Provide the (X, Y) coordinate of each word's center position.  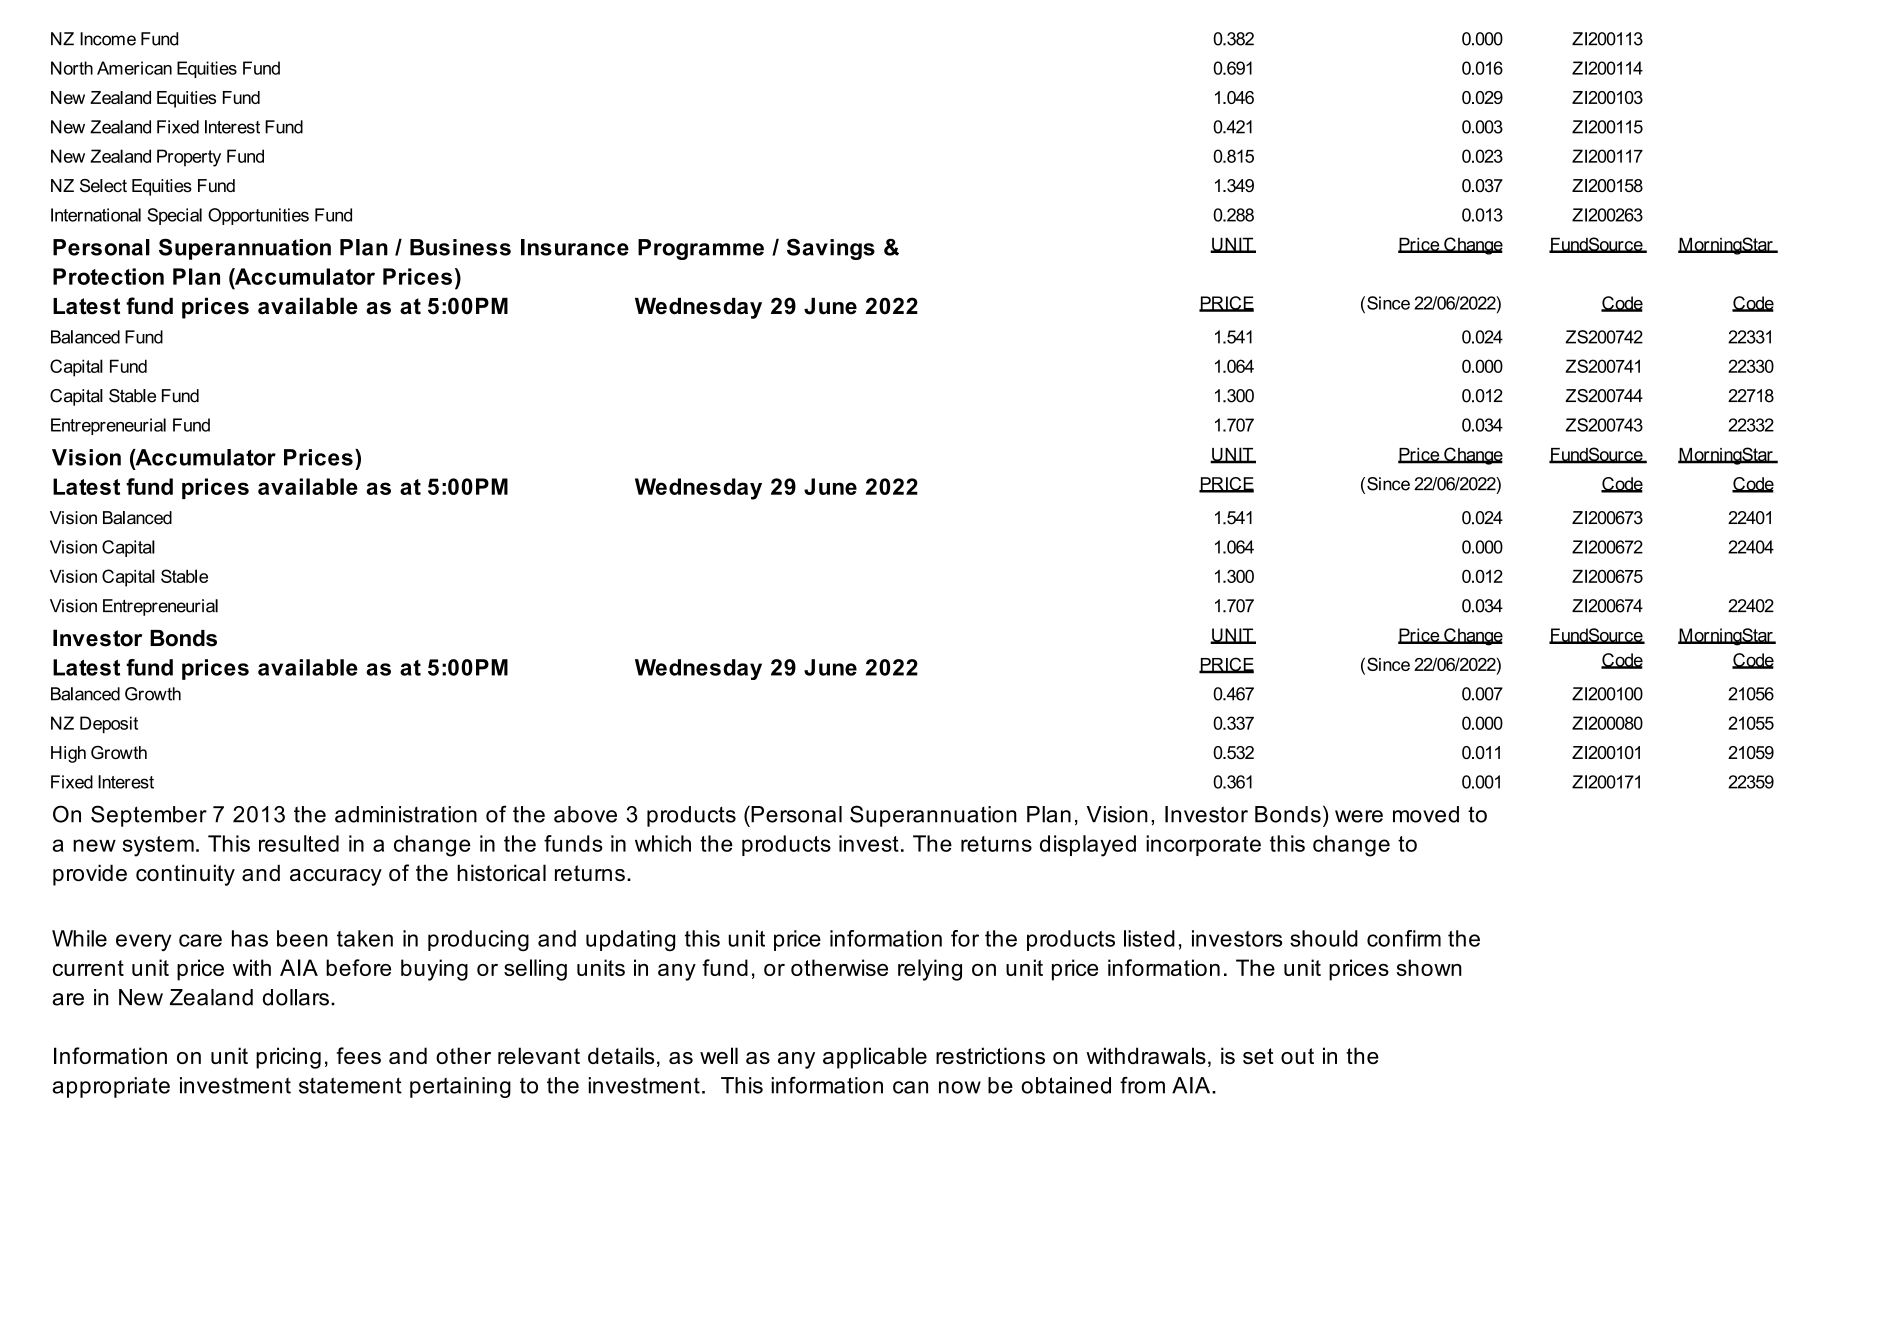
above (585, 814)
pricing (288, 1058)
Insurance (575, 247)
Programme (701, 249)
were (1359, 816)
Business (460, 247)
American (134, 68)
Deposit (109, 725)
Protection (108, 276)
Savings (831, 249)
